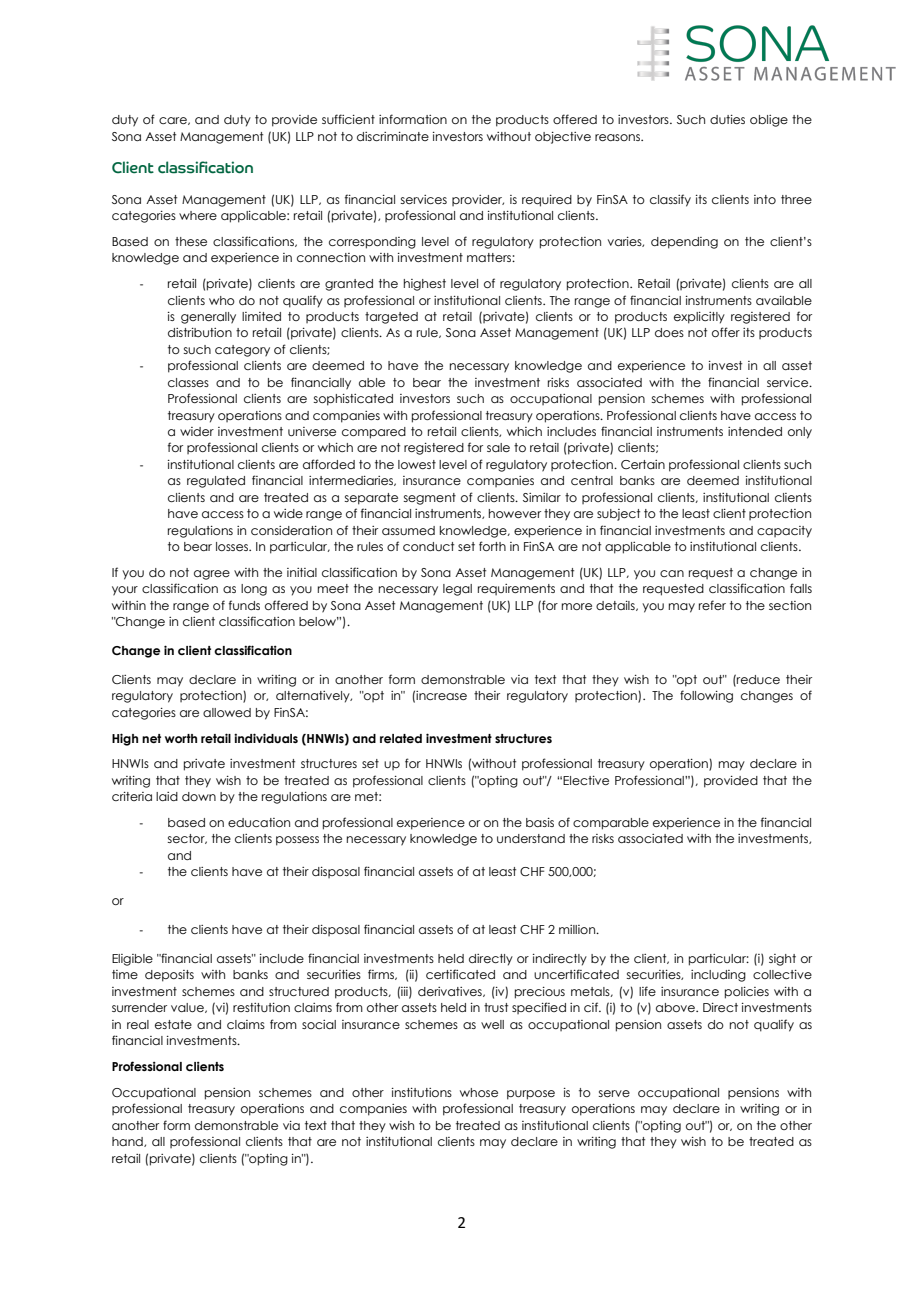  I want to click on basis, so click(540, 822).
